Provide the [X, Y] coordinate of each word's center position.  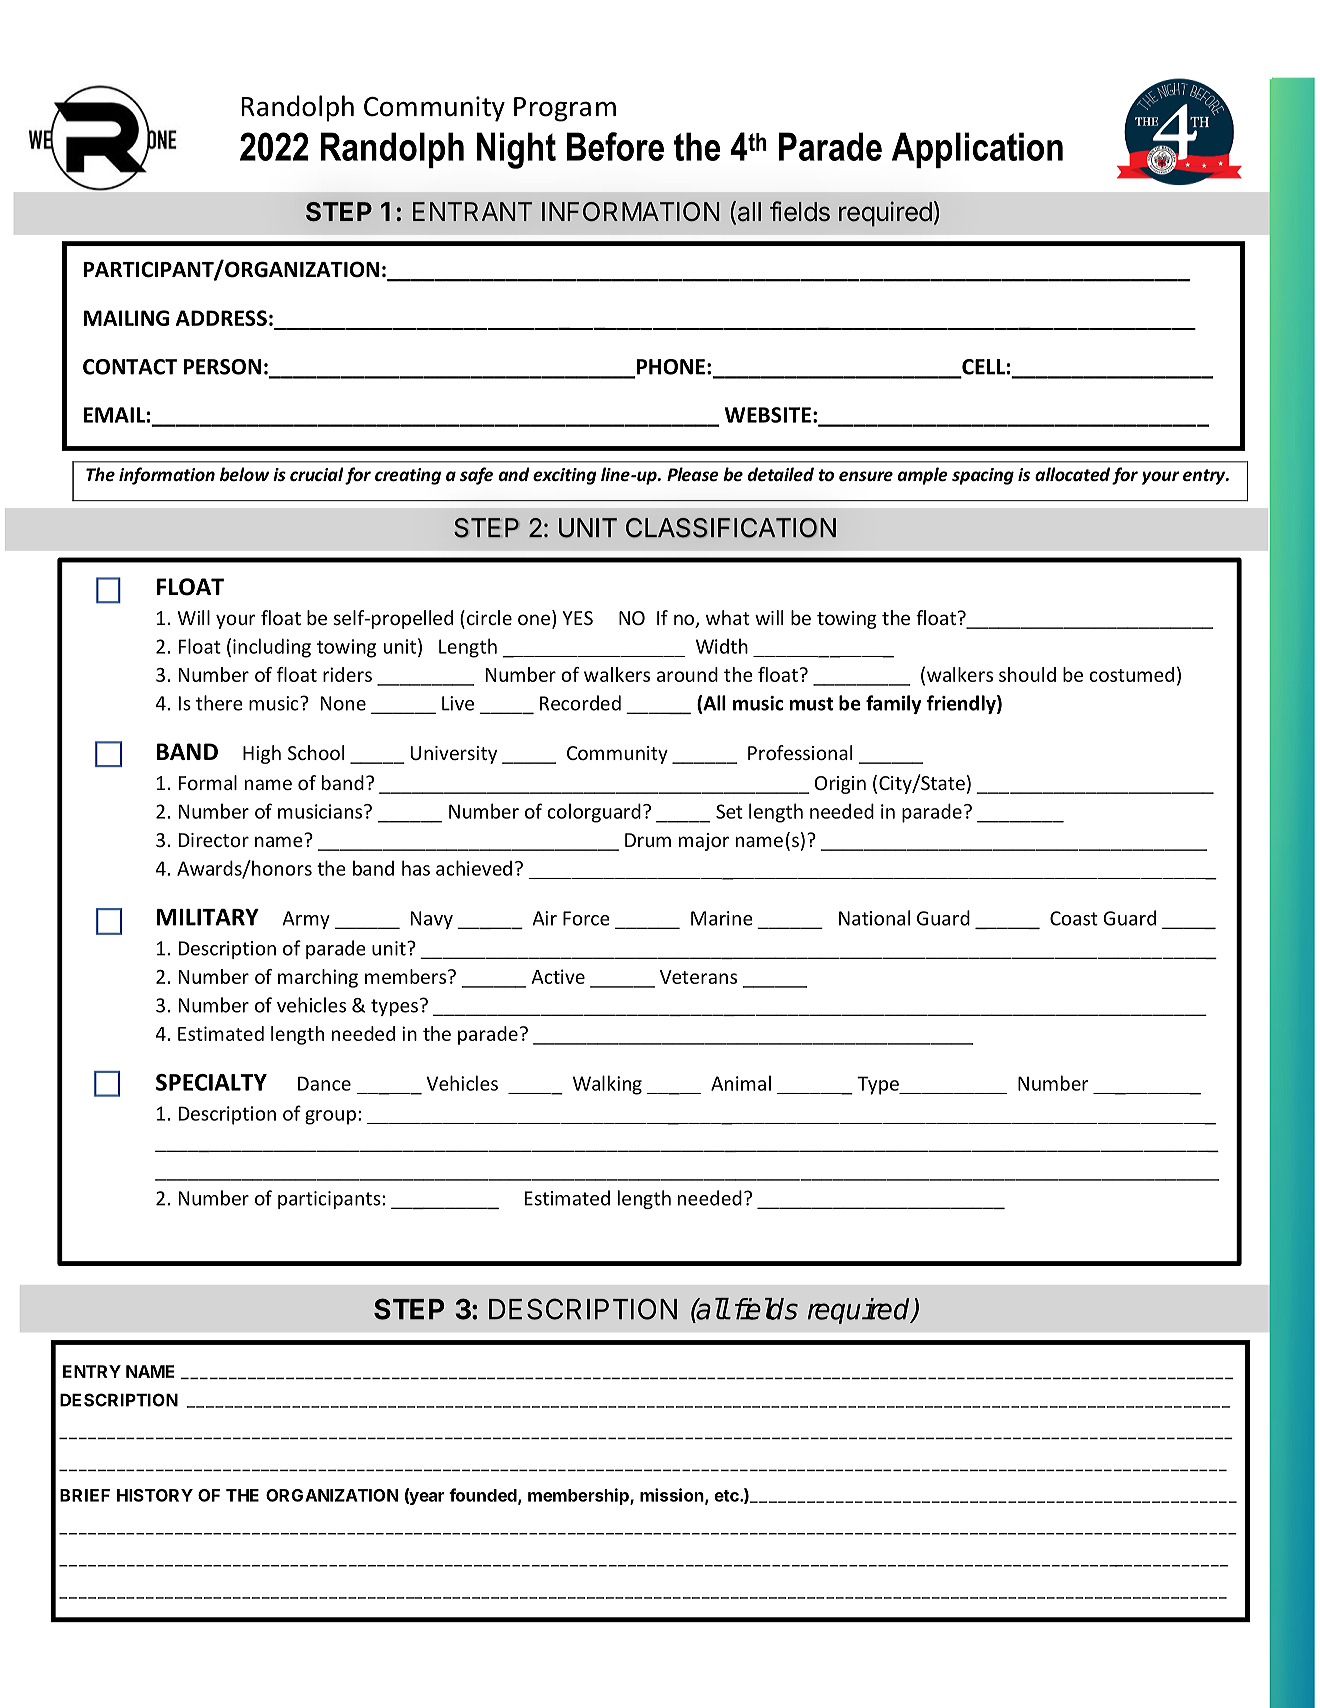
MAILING [126, 318]
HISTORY [155, 1495]
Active [558, 976]
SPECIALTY [211, 1082]
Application [977, 150]
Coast [1074, 918]
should [1027, 674]
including [272, 648]
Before [615, 146]
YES [577, 618]
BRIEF [85, 1495]
